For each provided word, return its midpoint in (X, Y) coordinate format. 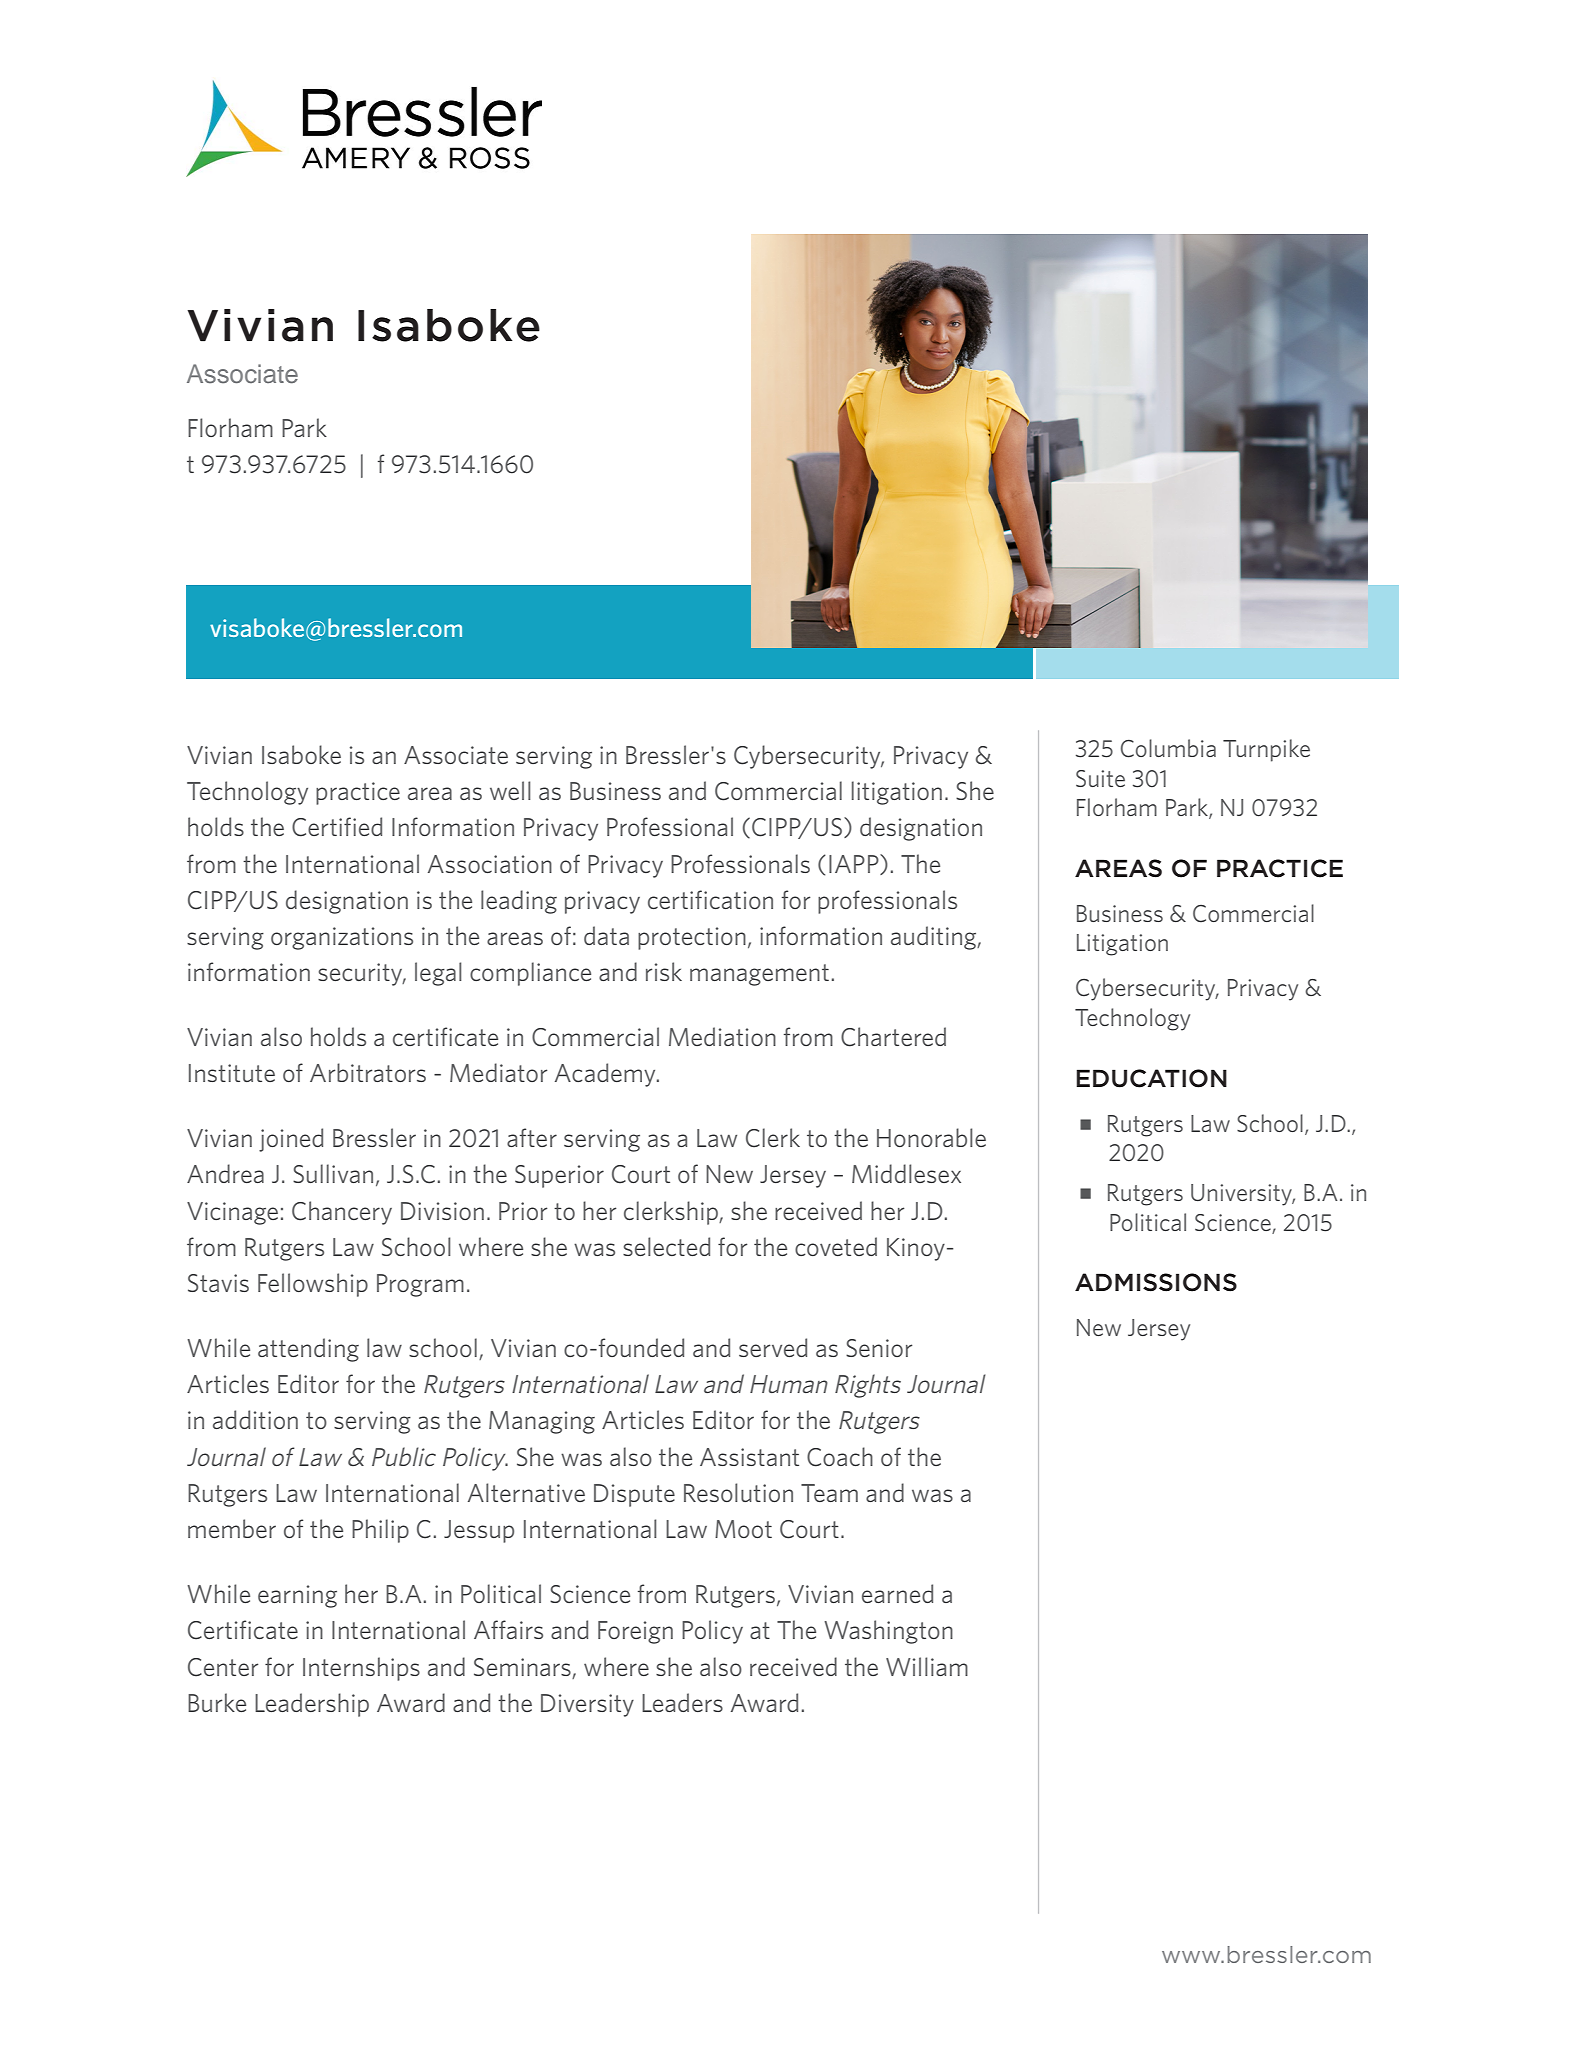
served (773, 1347)
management (759, 975)
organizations (342, 938)
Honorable (931, 1137)
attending (308, 1350)
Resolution (738, 1492)
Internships (361, 1669)
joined (291, 1140)
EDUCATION (1151, 1078)
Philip (380, 1531)
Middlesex (906, 1173)
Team (829, 1493)
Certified (337, 827)
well (510, 790)
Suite (1100, 778)
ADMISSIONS (1156, 1282)
